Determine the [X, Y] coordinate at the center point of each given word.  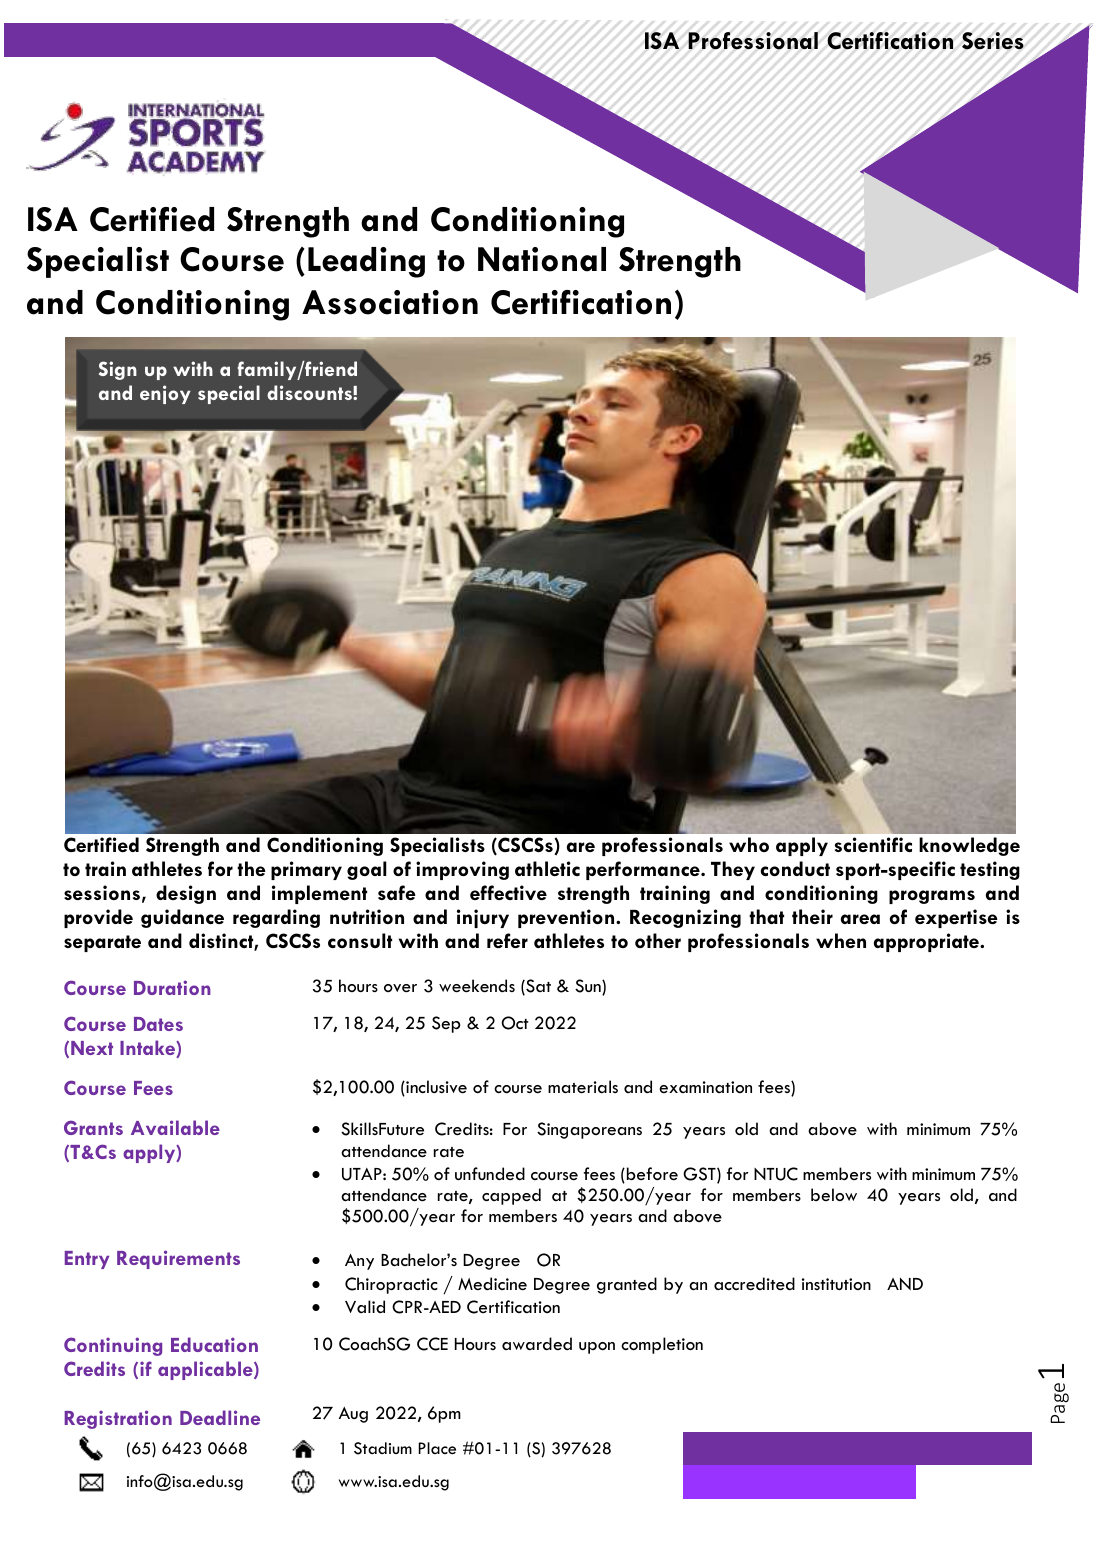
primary [306, 870]
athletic [547, 868]
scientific [873, 844]
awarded [537, 1343]
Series [993, 41]
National [542, 259]
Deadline [220, 1417]
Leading [366, 262]
